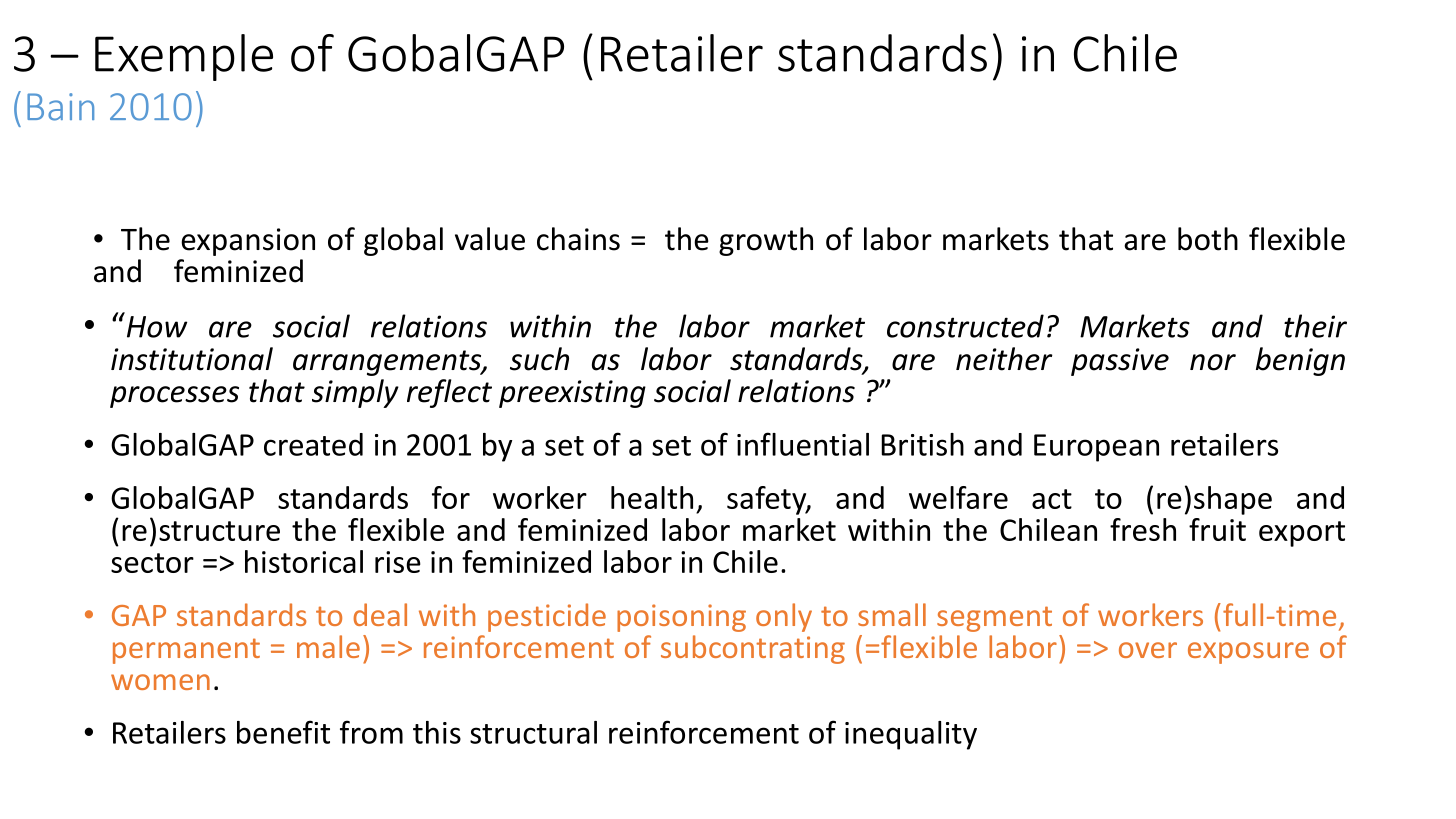 The height and width of the page is (819, 1456). I want to click on fresh, so click(1143, 529).
